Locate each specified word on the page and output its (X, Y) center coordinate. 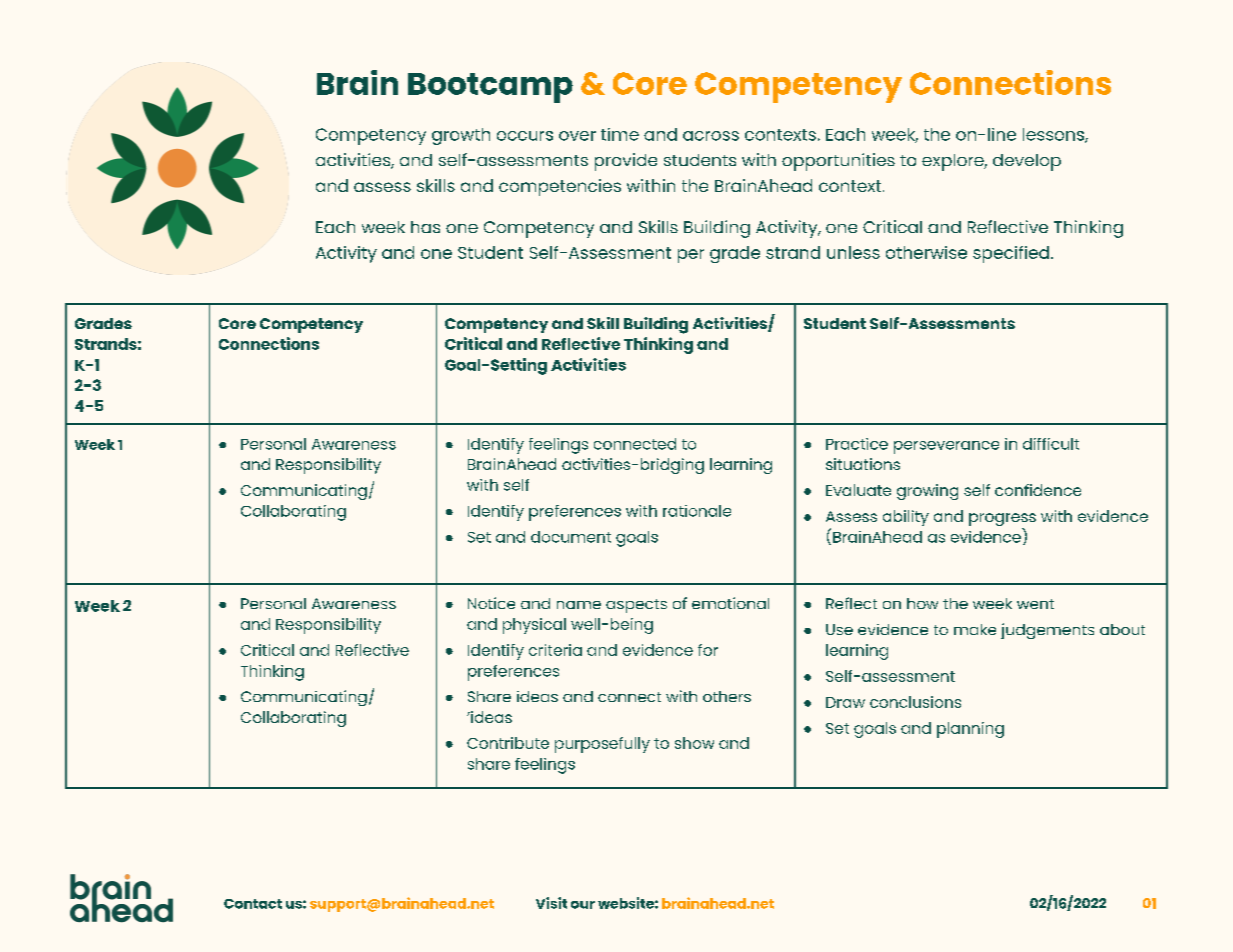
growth (461, 136)
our (583, 905)
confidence (1038, 490)
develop (1027, 162)
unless (853, 252)
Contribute (508, 743)
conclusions (915, 702)
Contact (253, 904)
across (711, 136)
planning (970, 730)
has (425, 227)
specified (1011, 254)
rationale (697, 511)
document (571, 537)
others (727, 696)
